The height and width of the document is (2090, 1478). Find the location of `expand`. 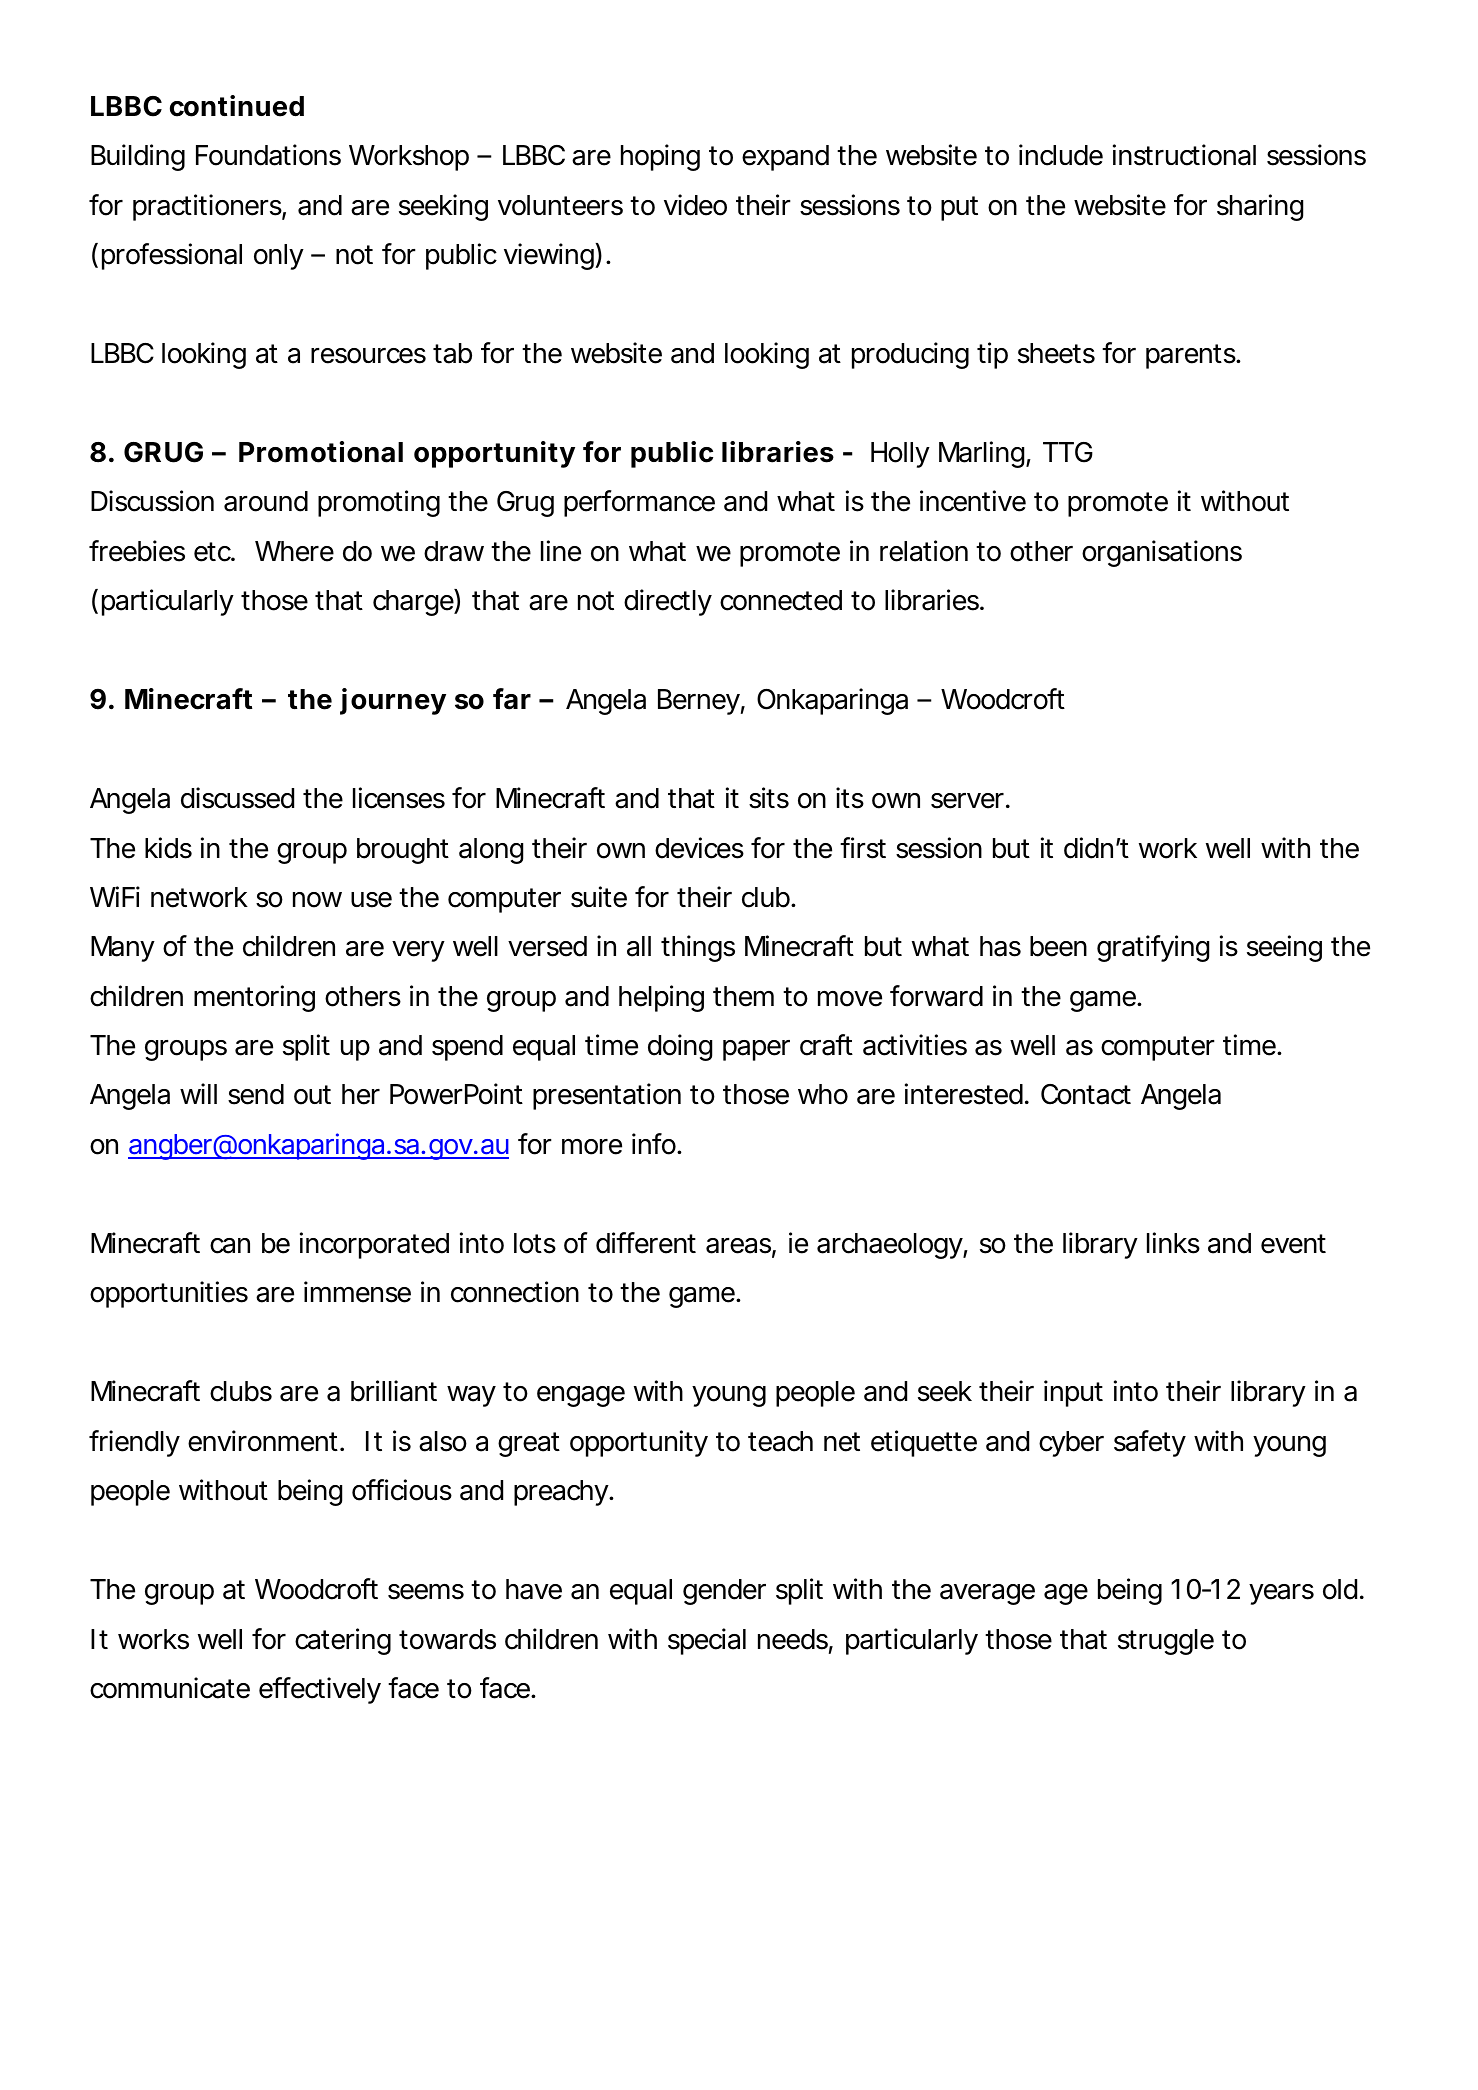

expand is located at coordinates (785, 158).
